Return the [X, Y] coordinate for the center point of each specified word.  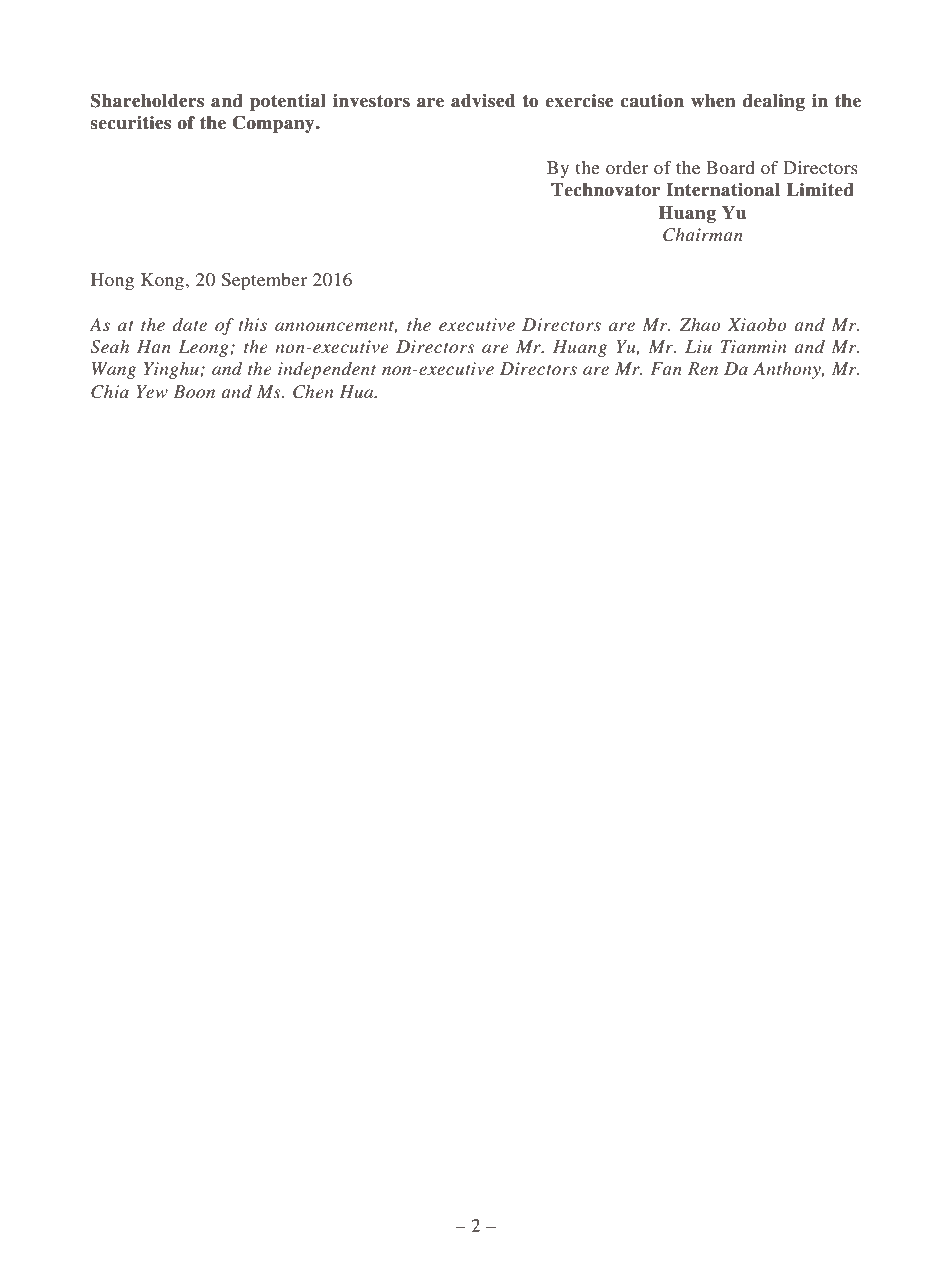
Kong [162, 281]
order [627, 167]
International [723, 190]
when [713, 101]
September [264, 281]
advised [483, 101]
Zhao [700, 324]
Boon [194, 391]
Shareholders [147, 100]
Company [275, 124]
